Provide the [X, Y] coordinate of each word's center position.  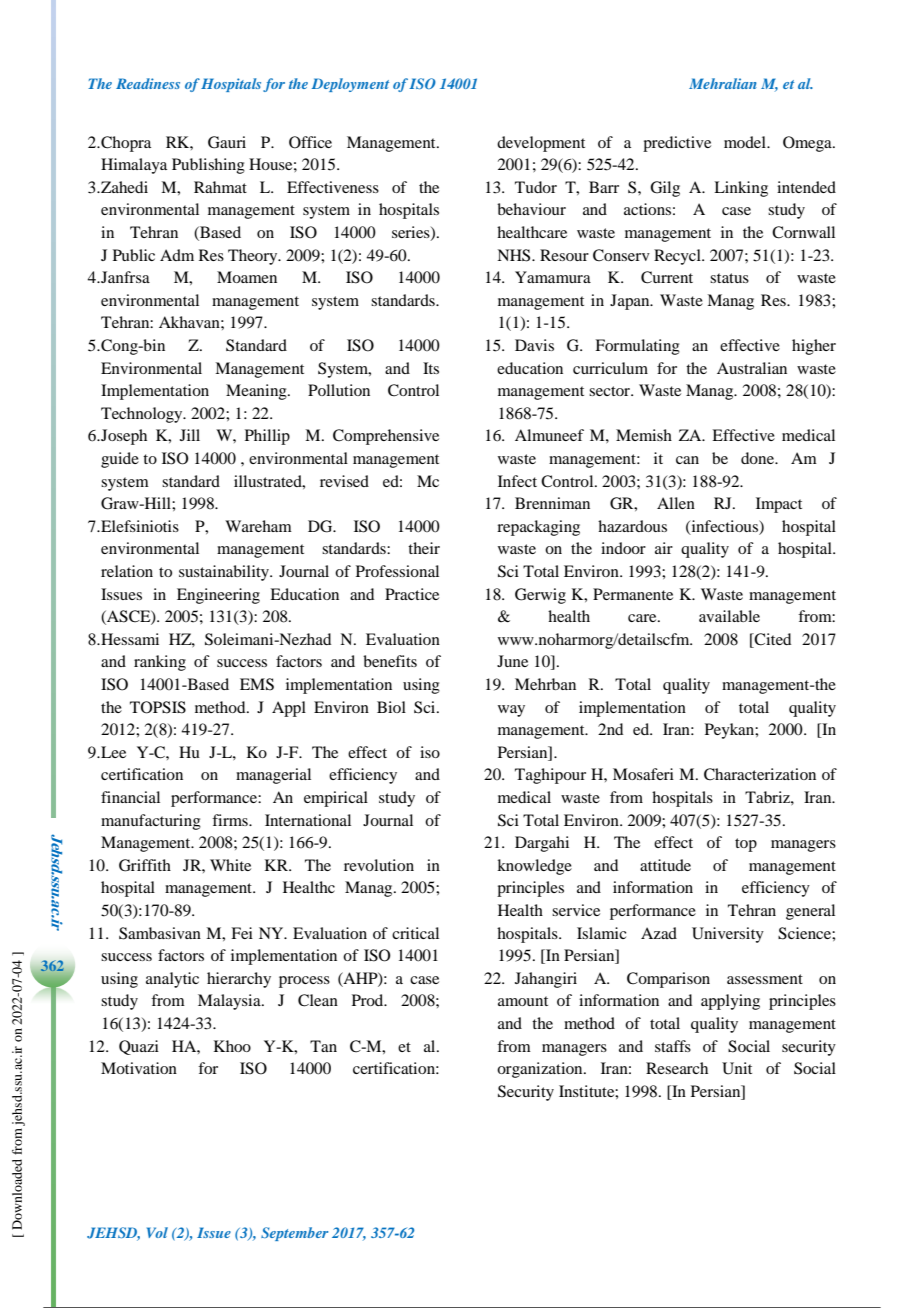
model [746, 142]
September [294, 1234]
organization [541, 1070]
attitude [665, 865]
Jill [190, 435]
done [758, 458]
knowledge [534, 867]
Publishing [208, 166]
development [541, 144]
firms [231, 820]
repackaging [538, 528]
